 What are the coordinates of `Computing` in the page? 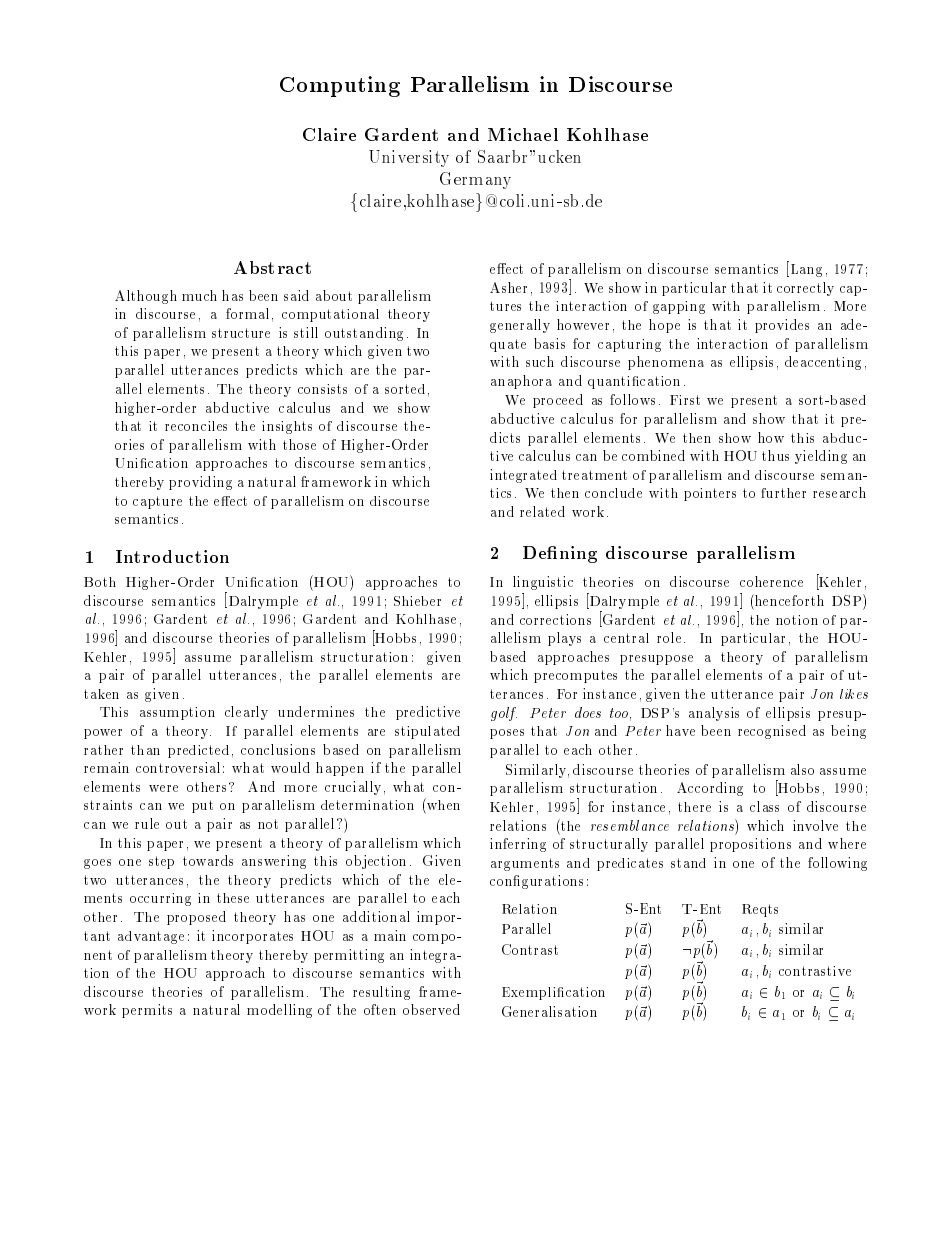 It's located at (340, 86).
